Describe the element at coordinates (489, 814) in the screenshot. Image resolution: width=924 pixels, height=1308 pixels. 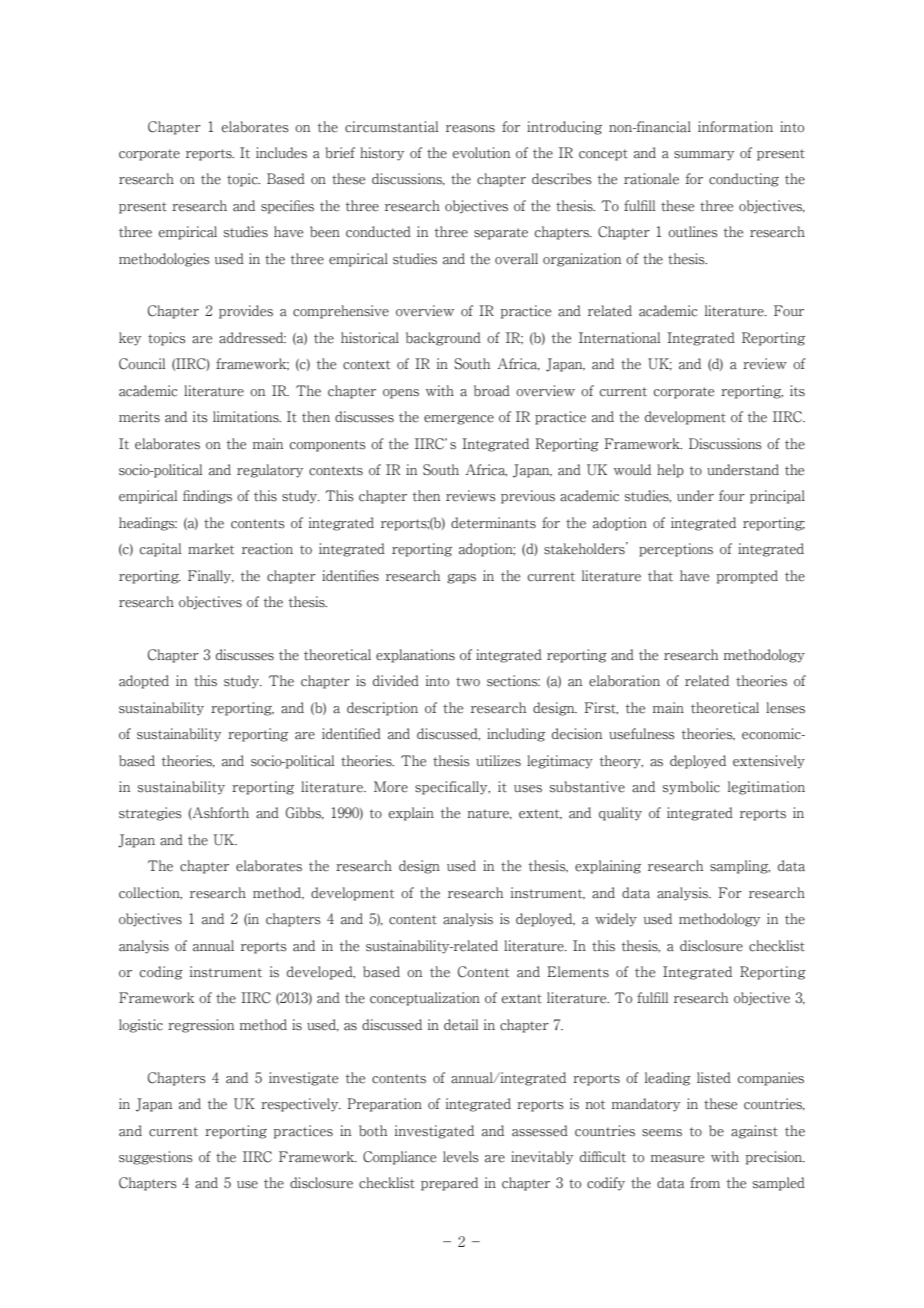
I see `nature` at that location.
